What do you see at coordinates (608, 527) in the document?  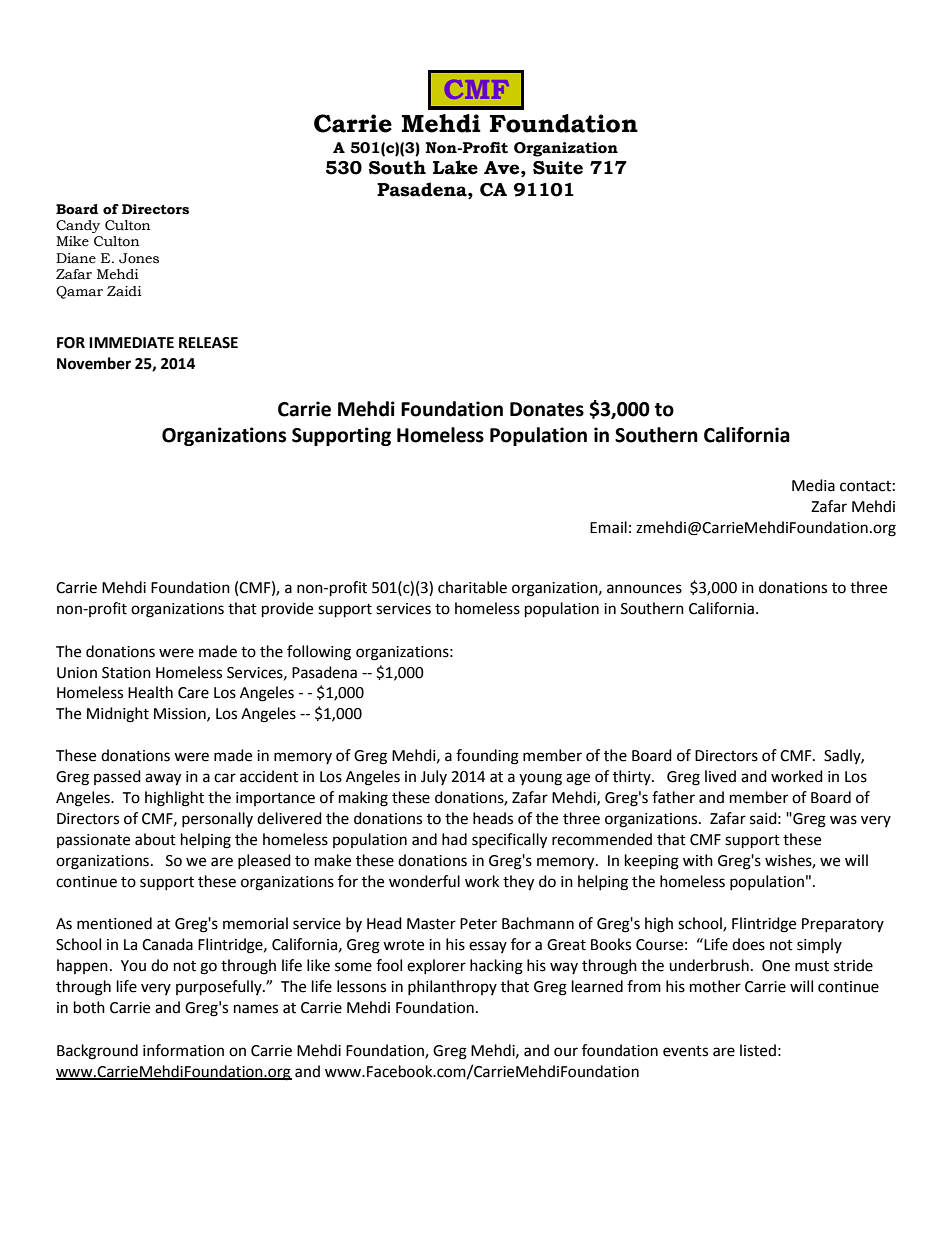 I see `Email` at bounding box center [608, 527].
